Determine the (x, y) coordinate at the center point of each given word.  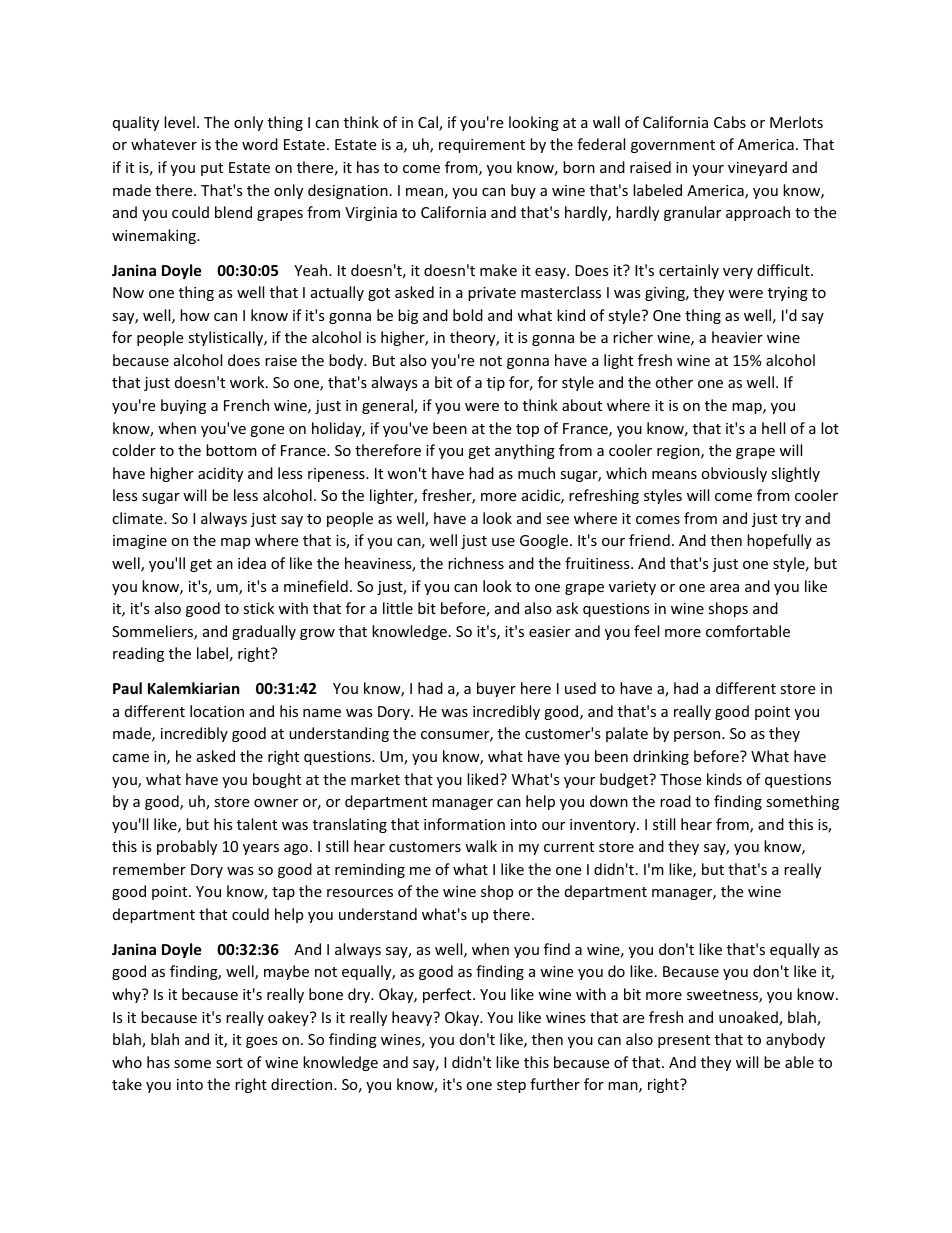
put (212, 169)
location (217, 711)
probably (187, 847)
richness (476, 563)
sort (229, 1063)
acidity (220, 474)
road (675, 801)
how (195, 315)
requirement (482, 146)
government (673, 146)
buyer (496, 689)
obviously (734, 474)
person (698, 736)
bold (468, 315)
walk (481, 846)
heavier (737, 337)
